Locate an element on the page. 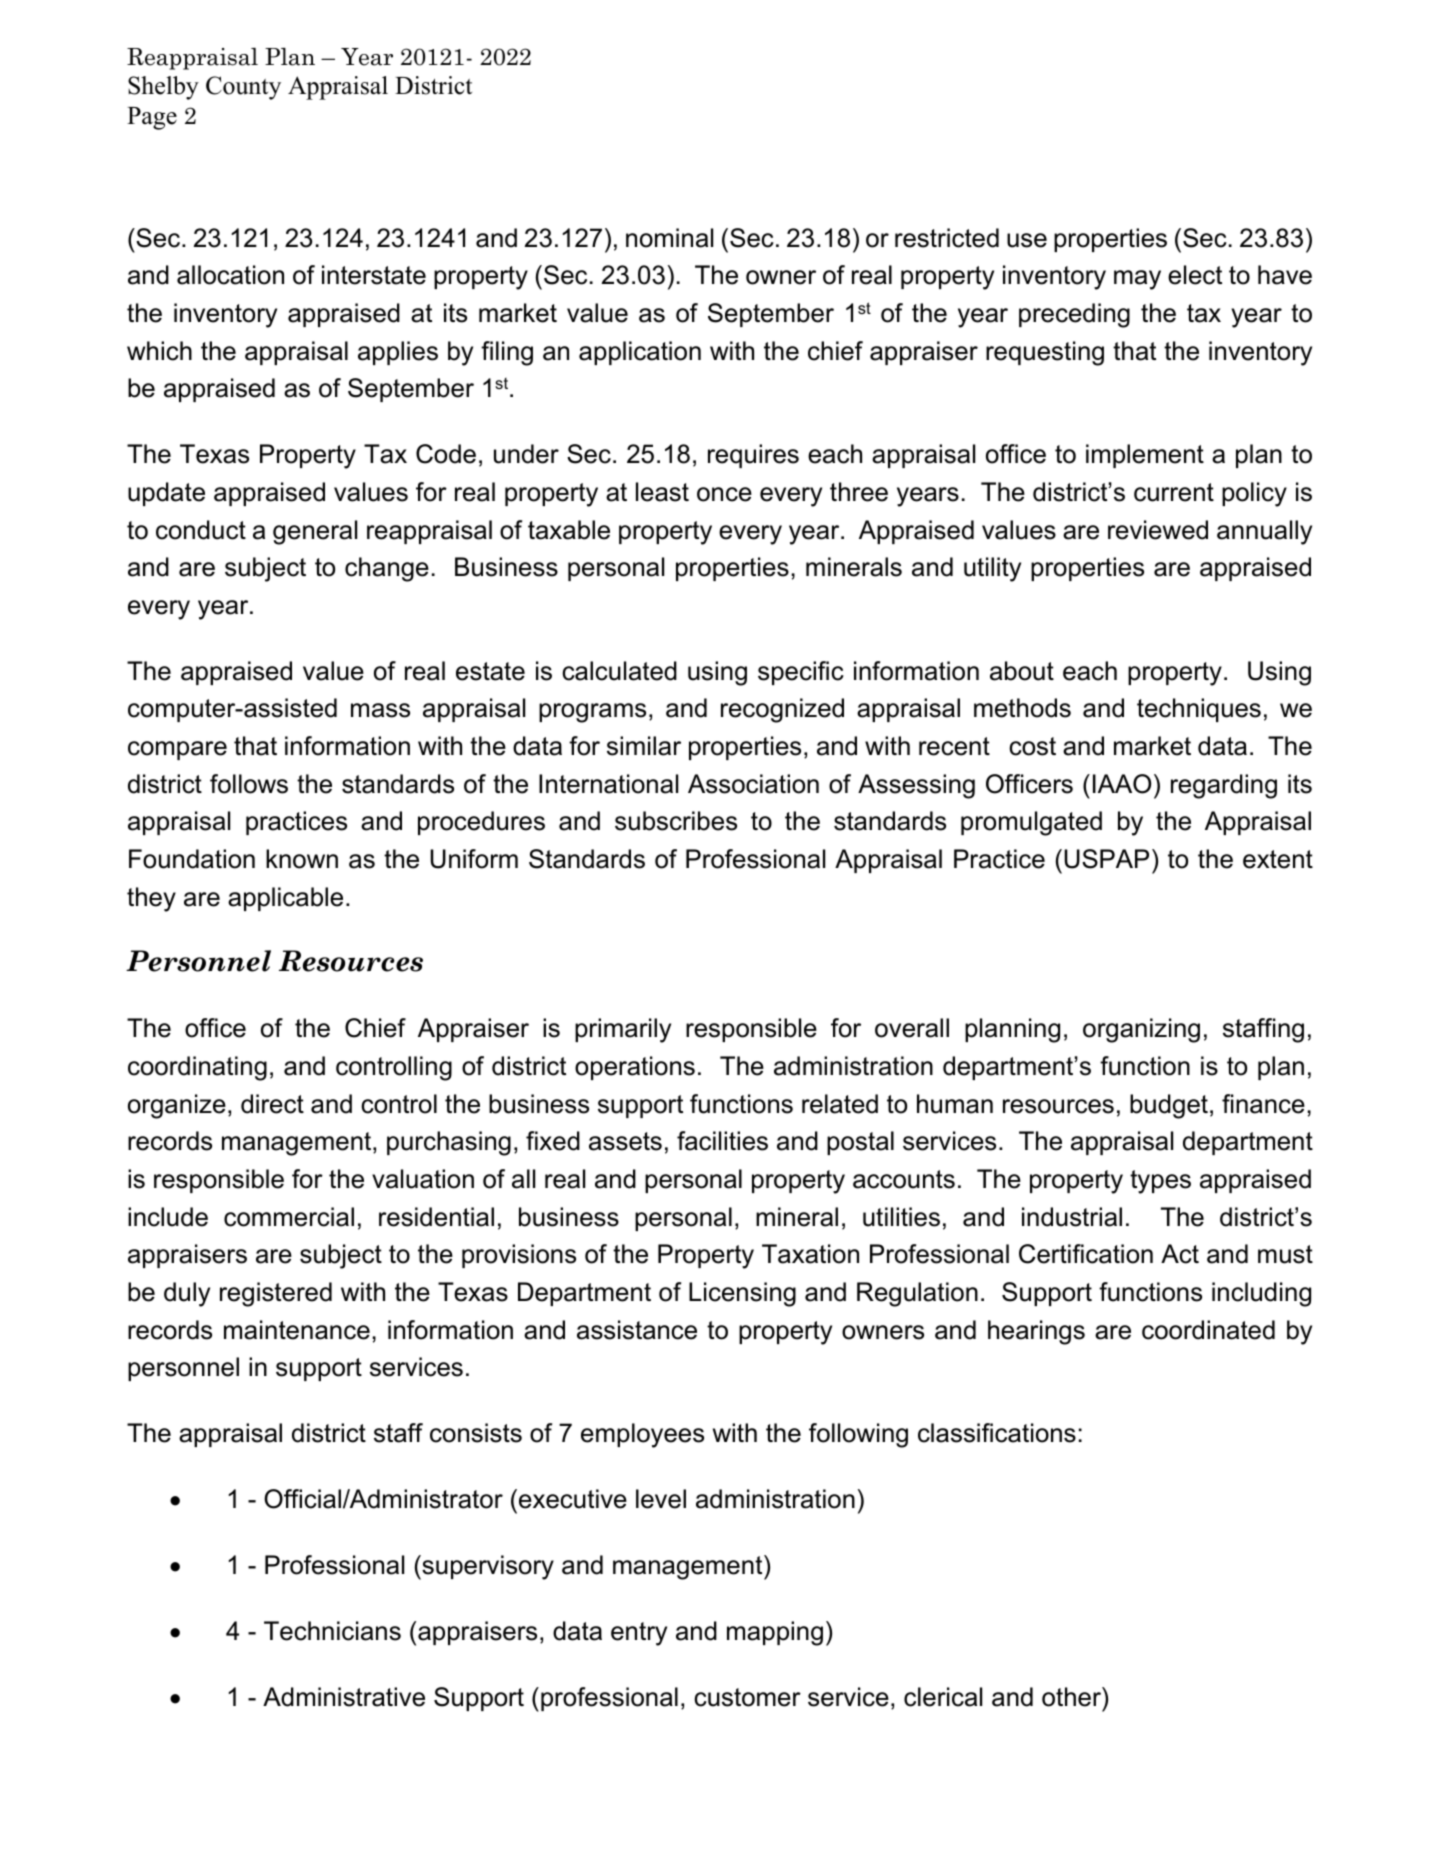  general is located at coordinates (315, 532).
